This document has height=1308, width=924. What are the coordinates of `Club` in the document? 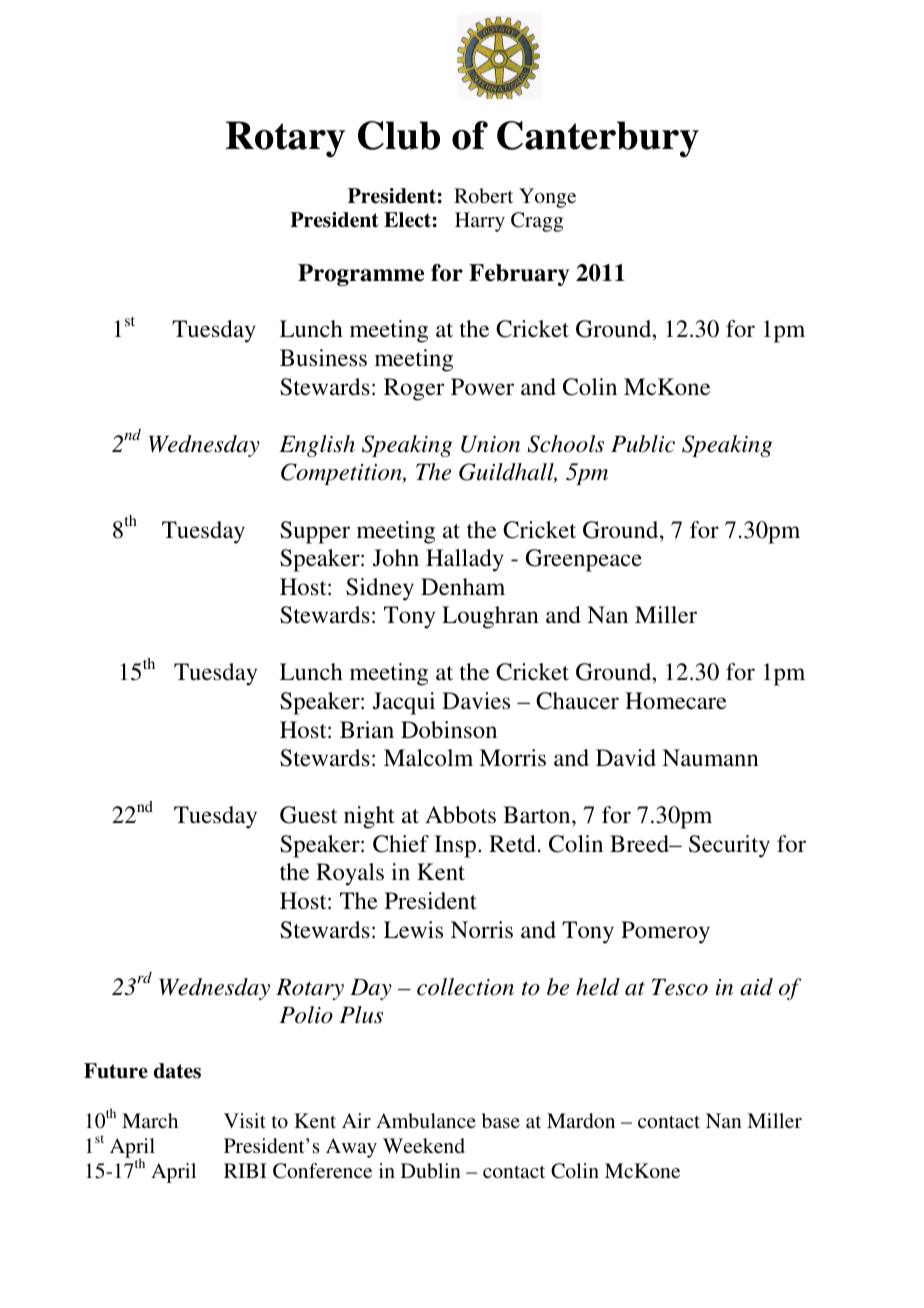 It's located at (399, 135).
